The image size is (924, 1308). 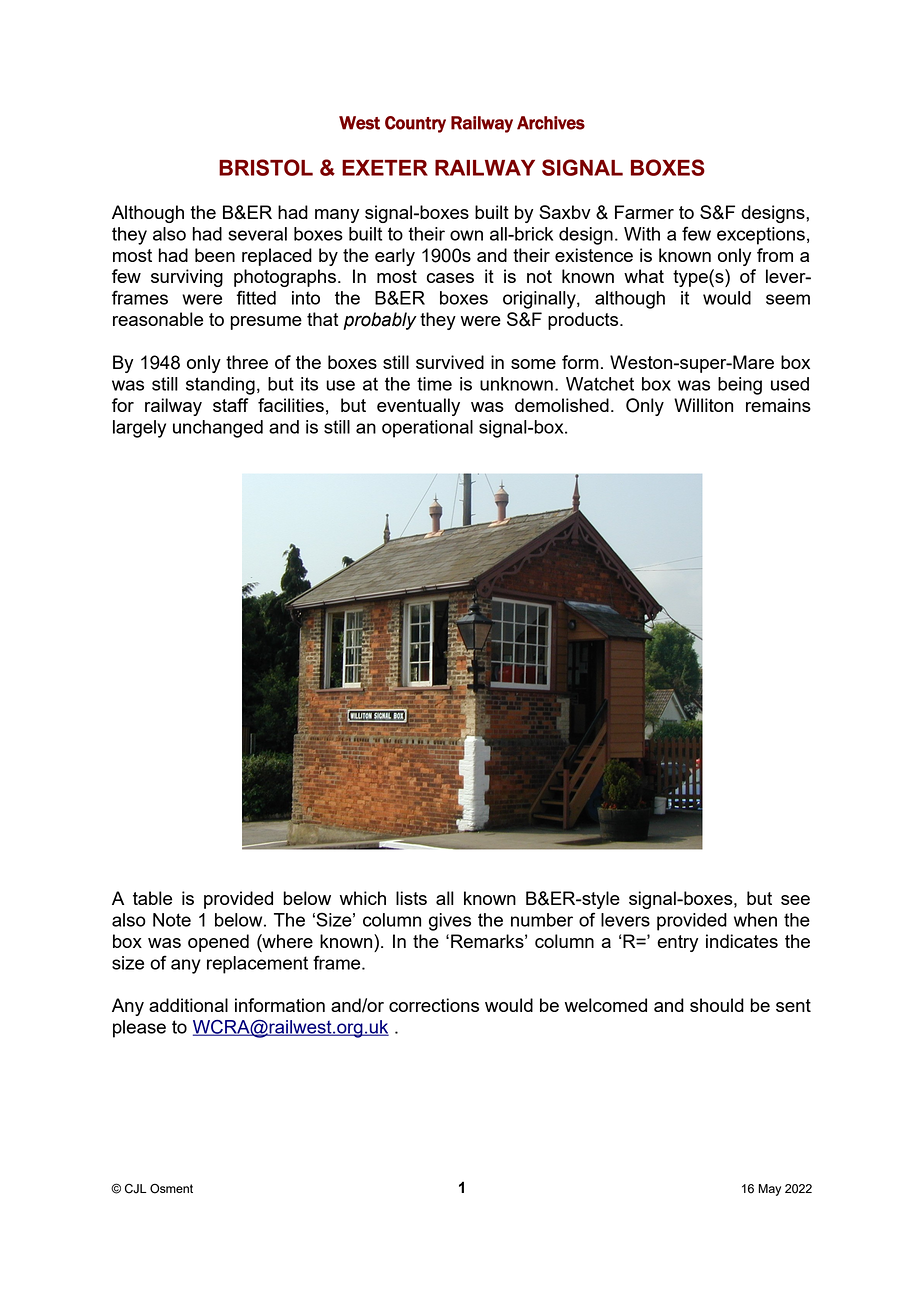 What do you see at coordinates (770, 1190) in the document?
I see `May` at bounding box center [770, 1190].
